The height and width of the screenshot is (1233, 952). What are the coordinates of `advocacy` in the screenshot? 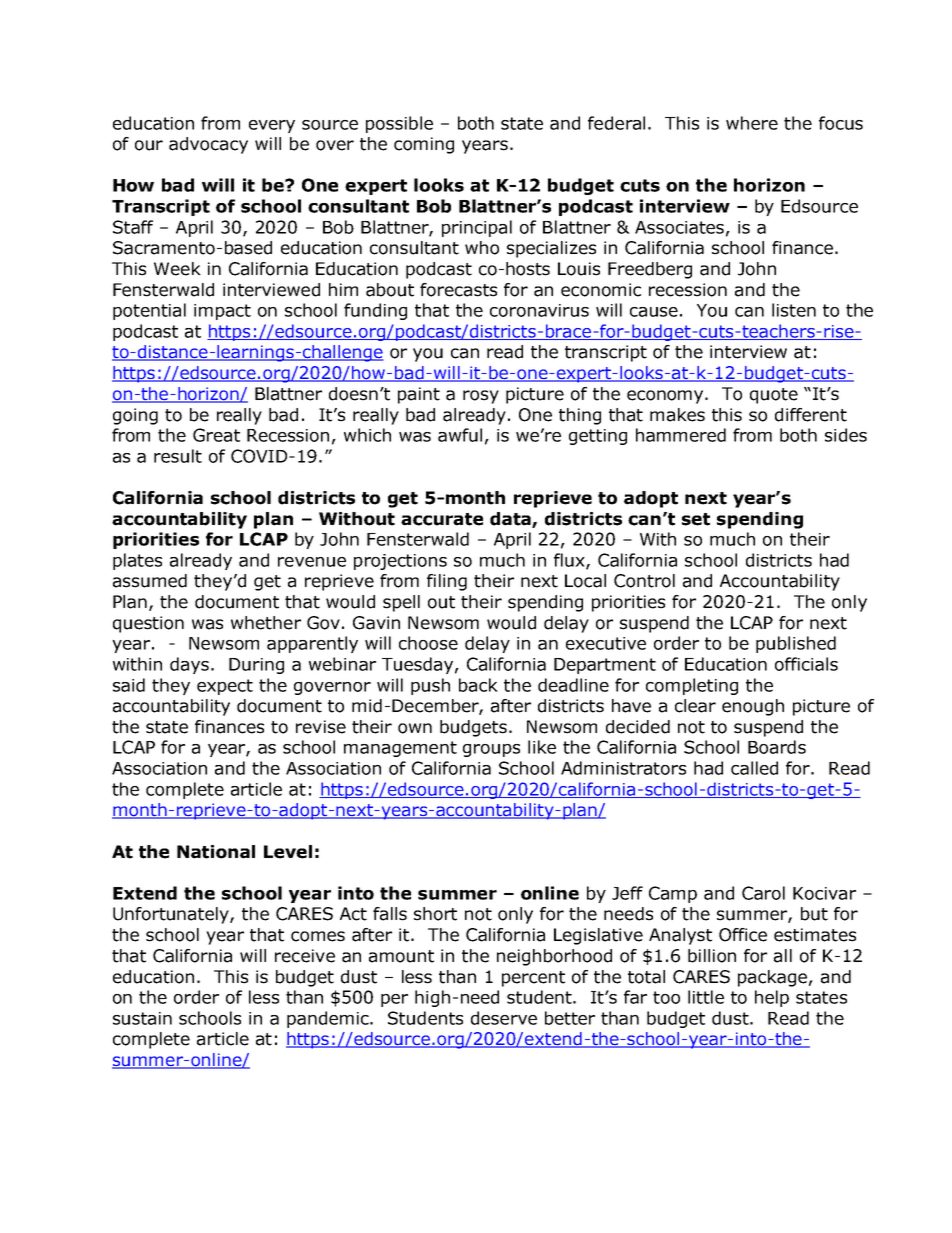 It's located at (208, 145).
